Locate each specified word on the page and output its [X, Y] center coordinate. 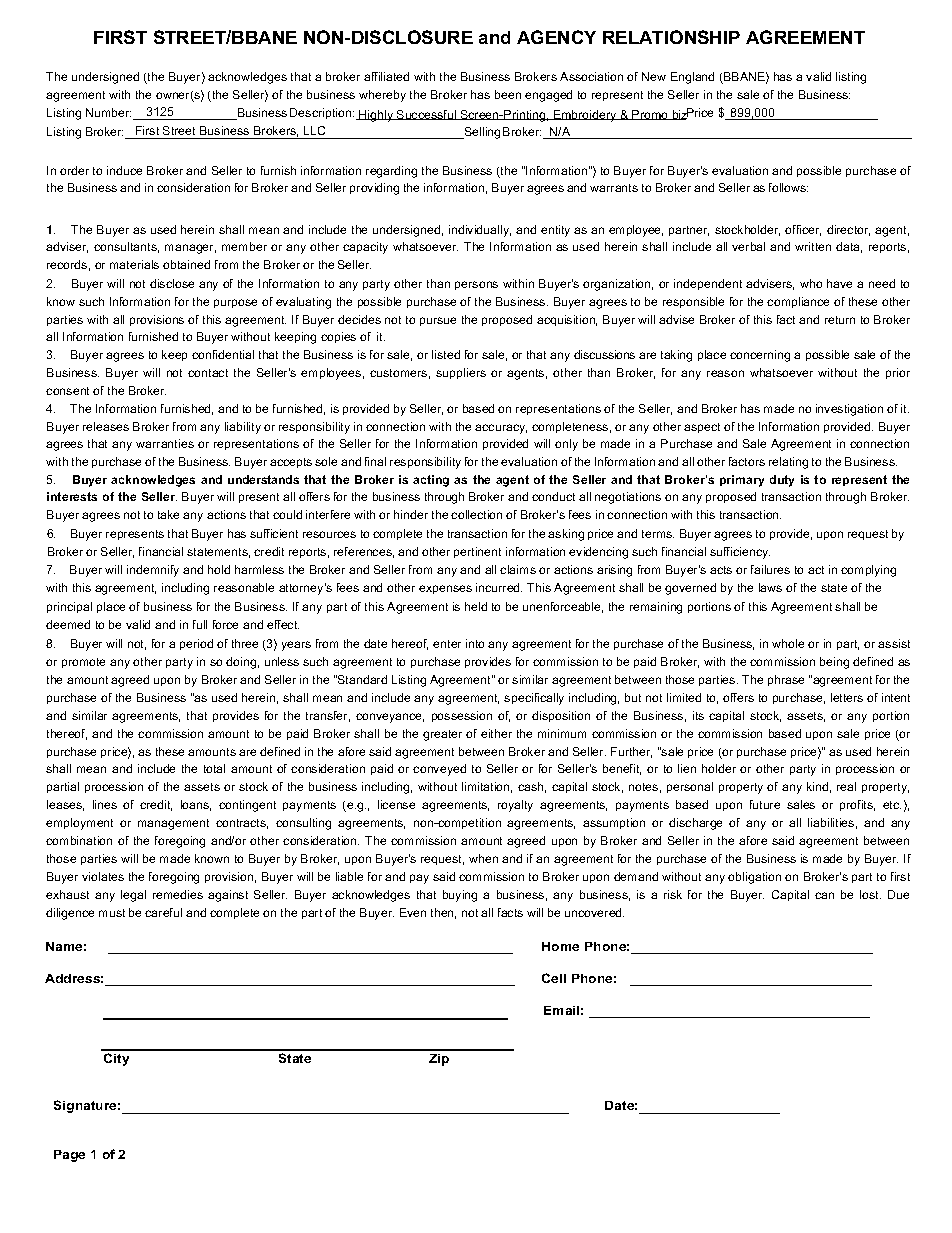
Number [108, 112]
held [476, 606]
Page [69, 1156]
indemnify [153, 571]
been [508, 94]
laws [770, 587]
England [692, 78]
